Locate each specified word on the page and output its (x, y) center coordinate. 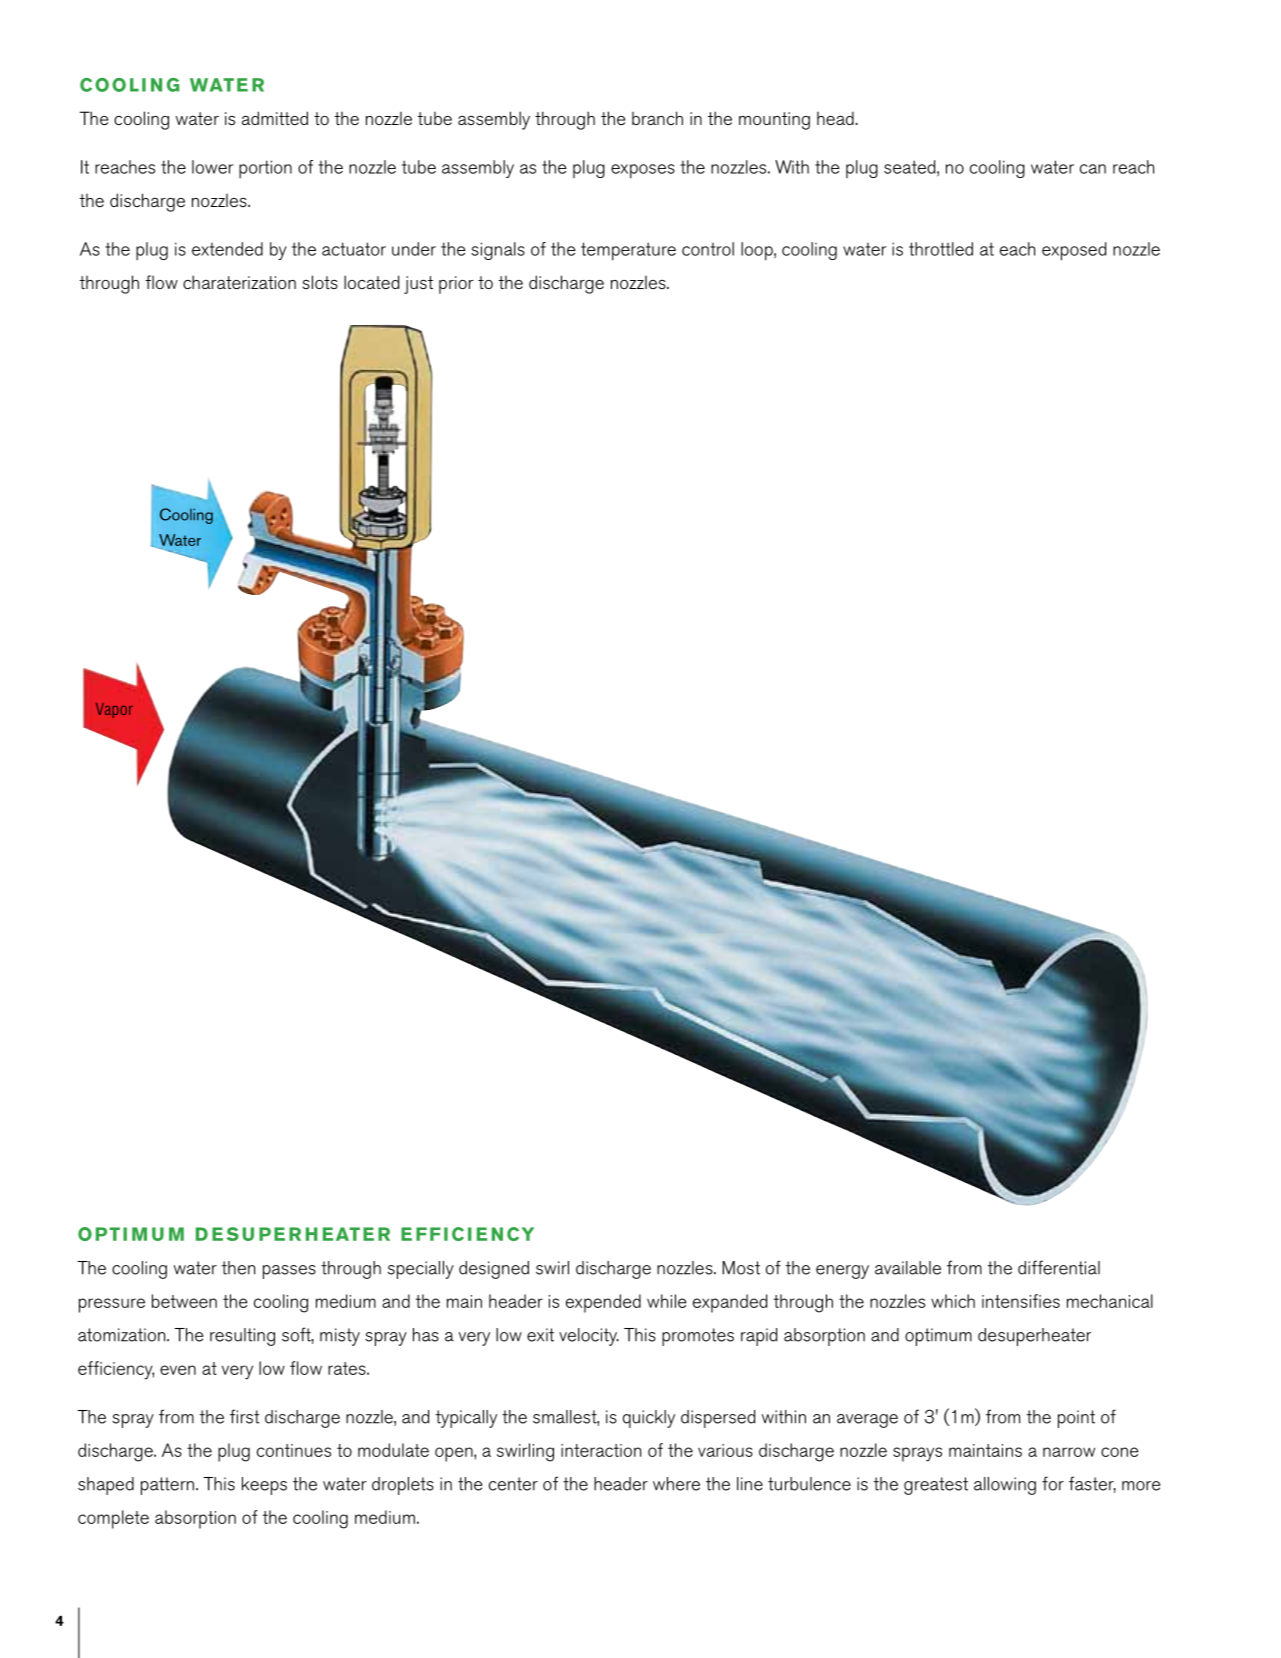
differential (1059, 1267)
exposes (643, 171)
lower (212, 167)
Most (741, 1268)
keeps (264, 1486)
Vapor (114, 710)
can (1093, 169)
